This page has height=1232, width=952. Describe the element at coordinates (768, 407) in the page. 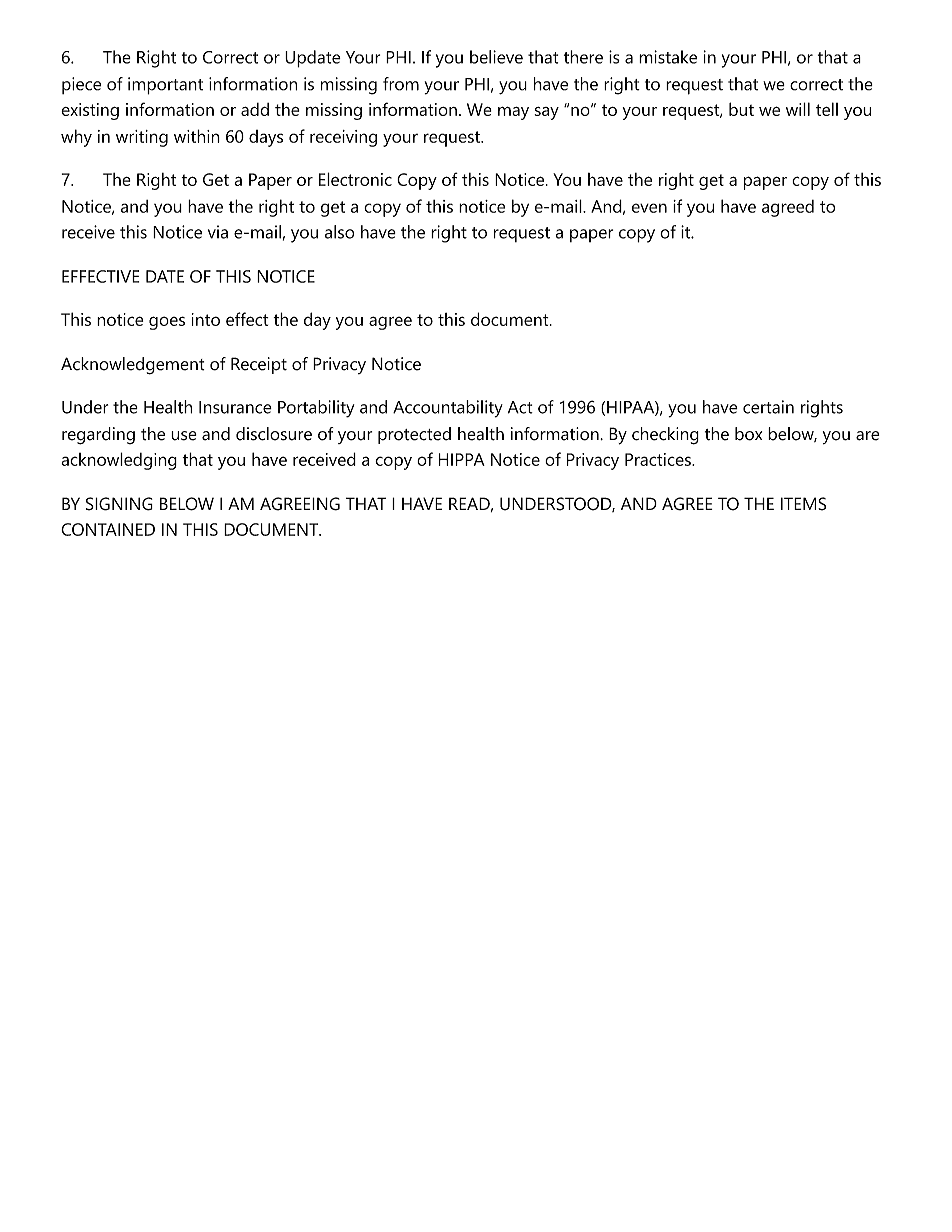

I see `certain` at that location.
